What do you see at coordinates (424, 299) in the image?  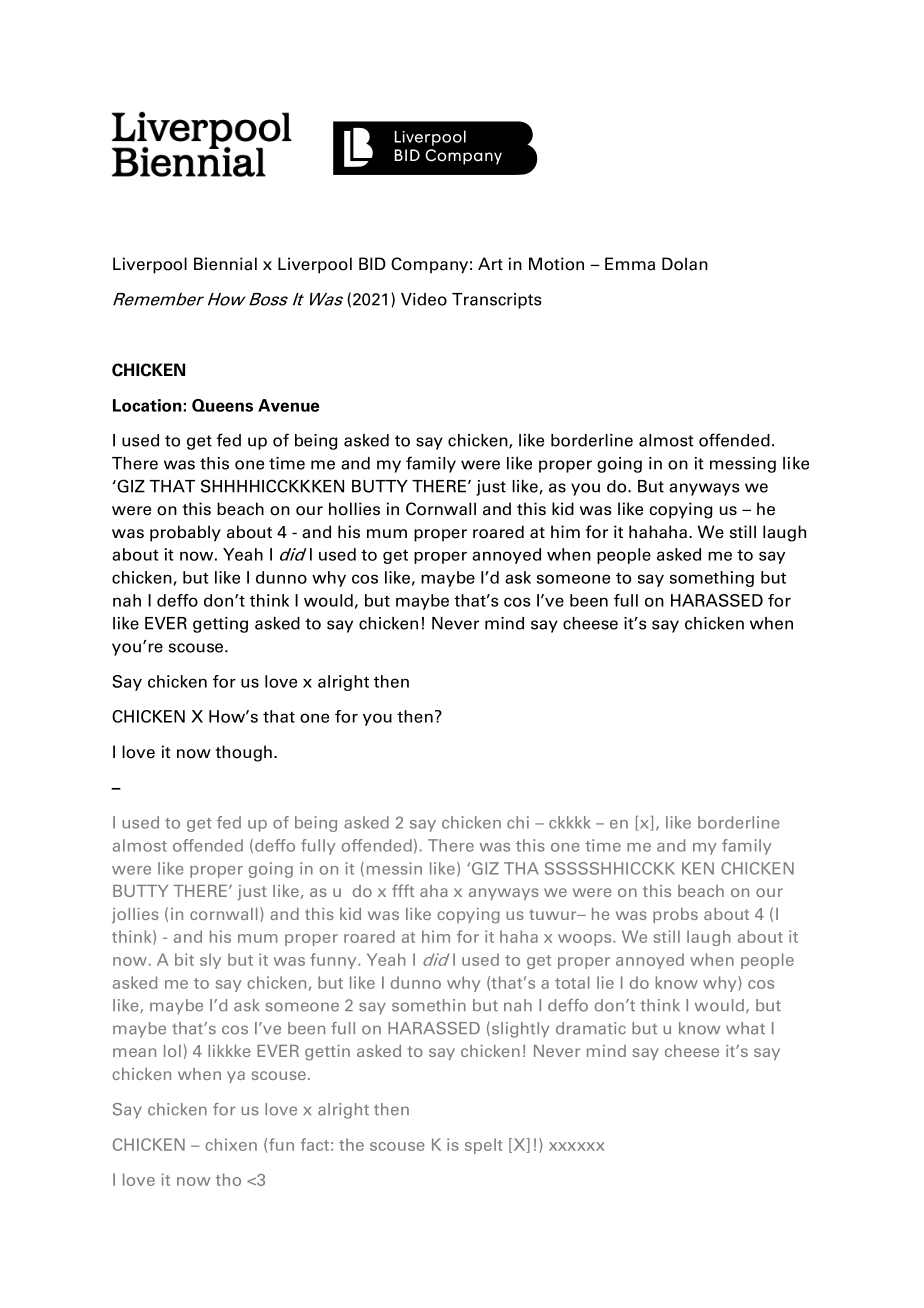 I see `Video` at bounding box center [424, 299].
